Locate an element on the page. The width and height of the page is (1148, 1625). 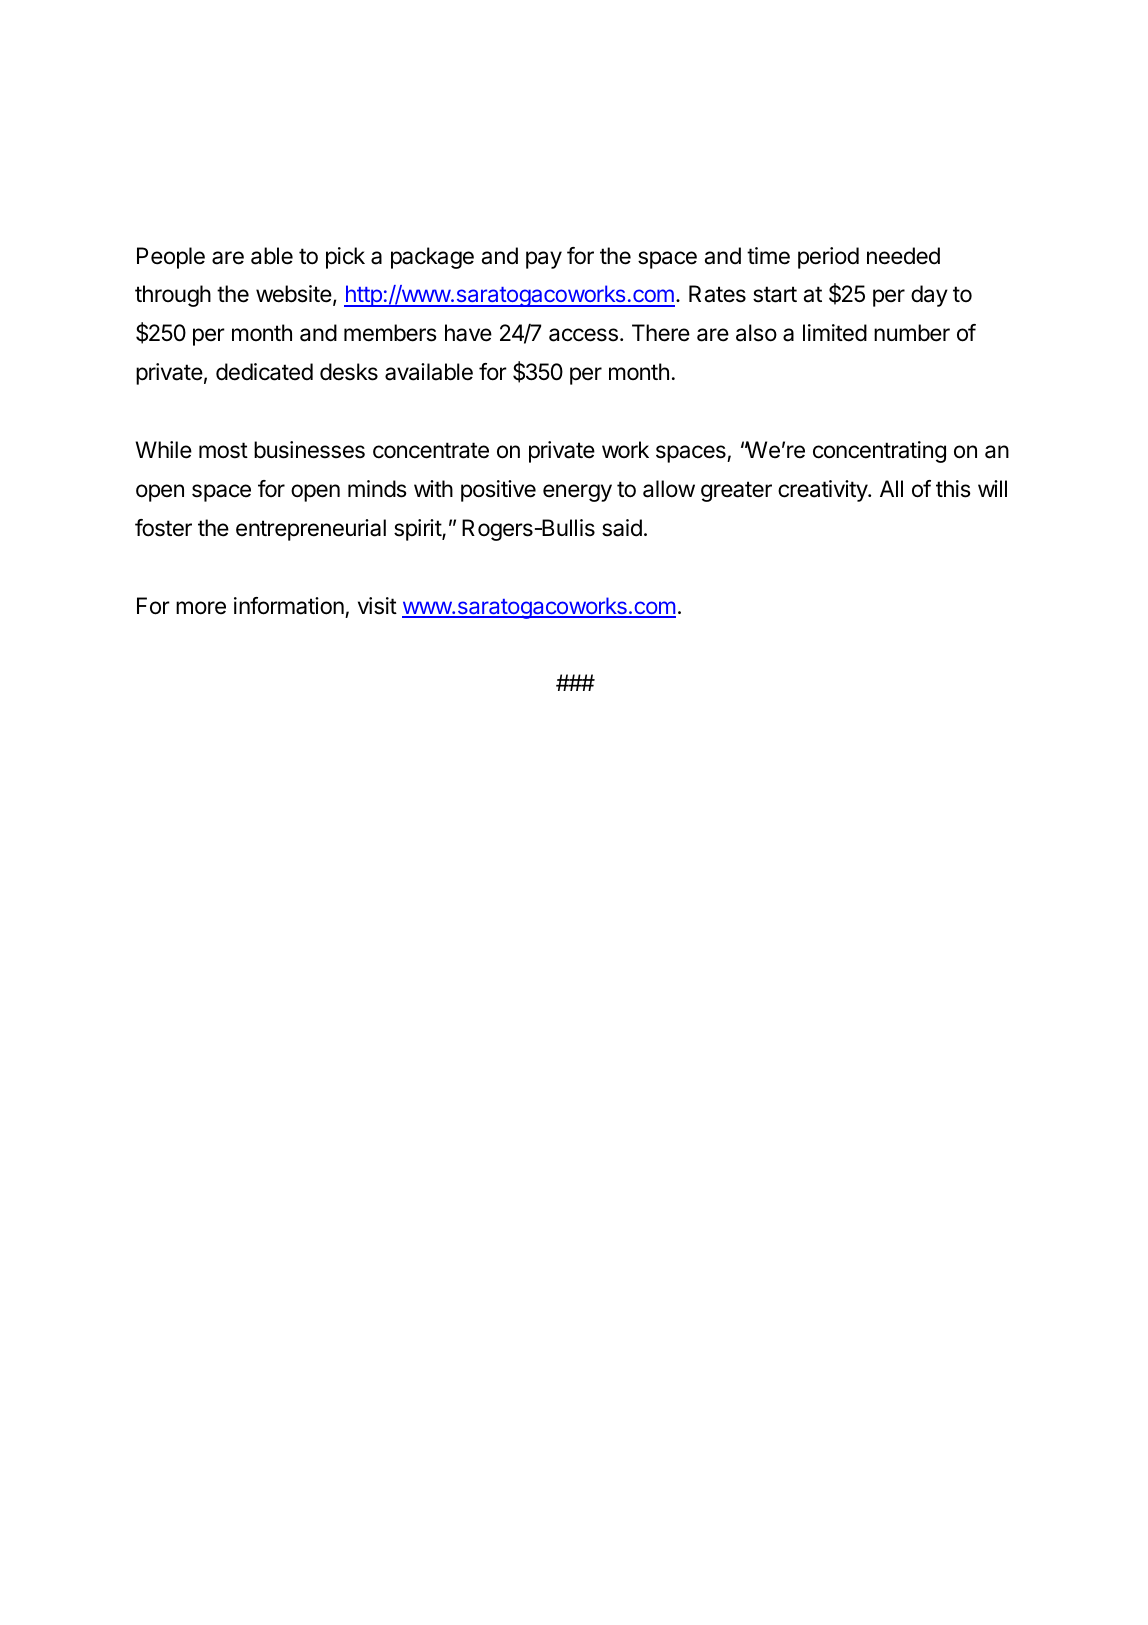
visit is located at coordinates (377, 606).
